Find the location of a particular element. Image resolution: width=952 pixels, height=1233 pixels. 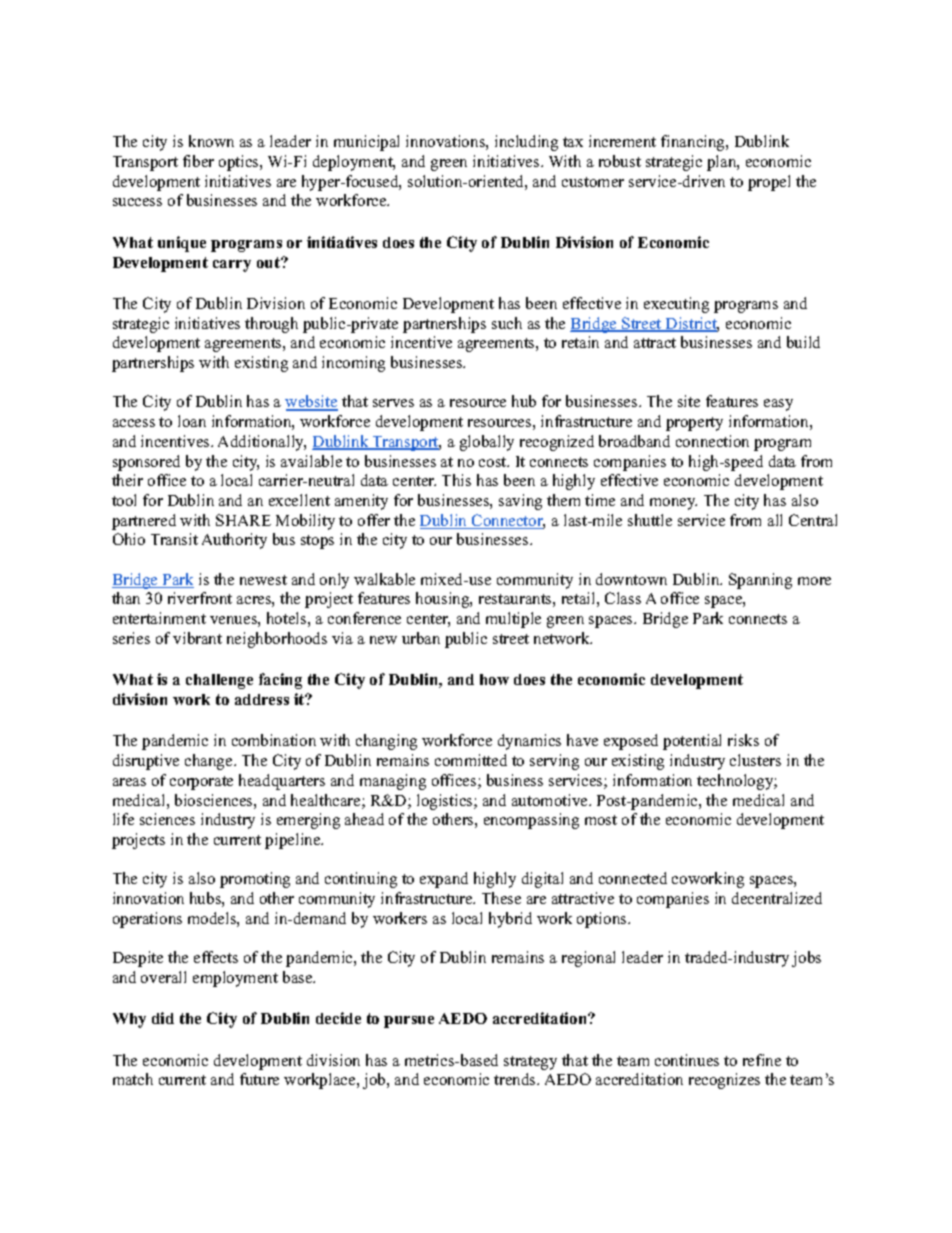

trends is located at coordinates (516, 1079).
